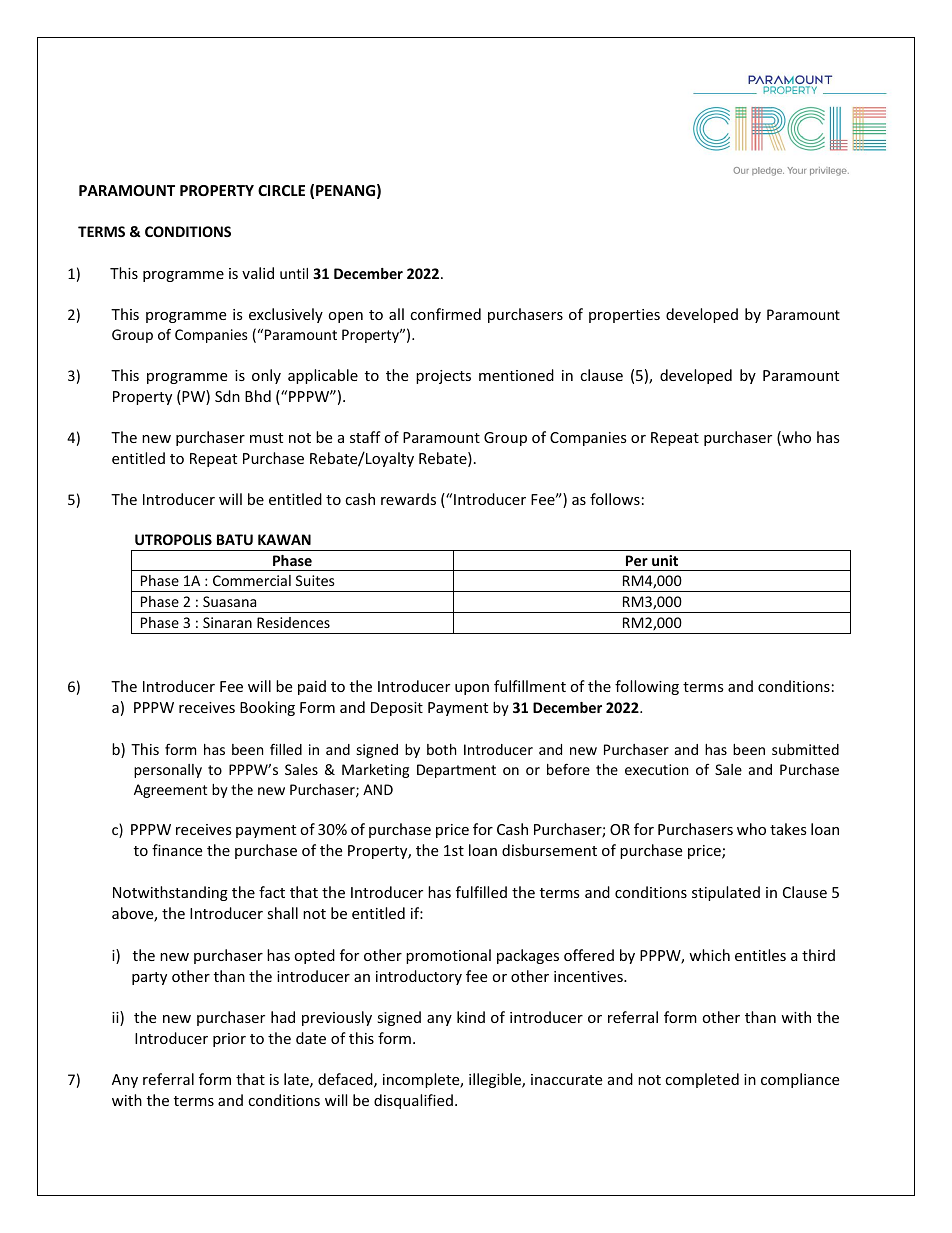  Describe the element at coordinates (788, 829) in the screenshot. I see `takes` at that location.
